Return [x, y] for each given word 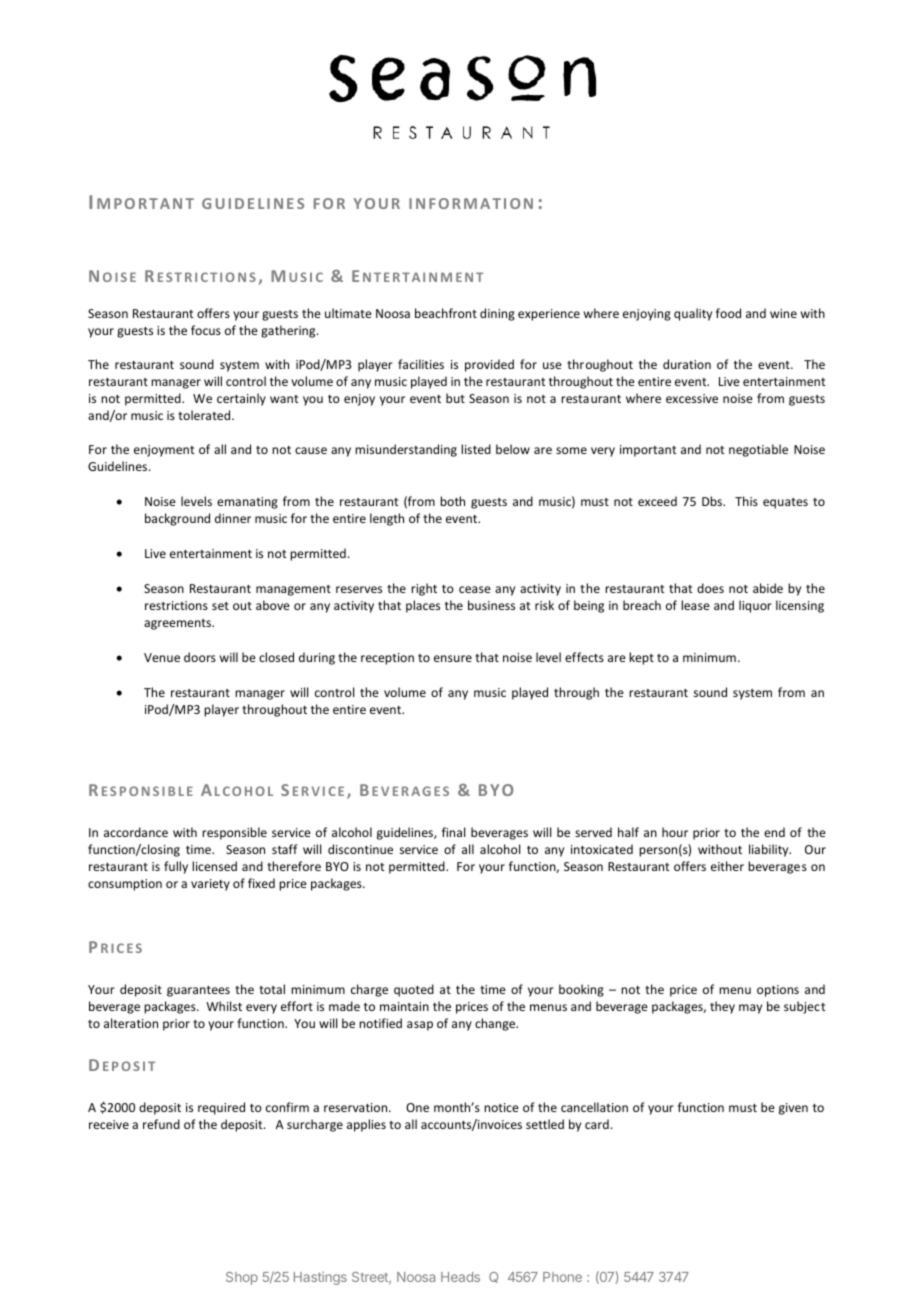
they [722, 1007]
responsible [234, 833]
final [453, 832]
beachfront [446, 313]
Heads [460, 1277]
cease [475, 589]
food [728, 313]
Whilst [224, 1006]
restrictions [176, 605]
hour [675, 832]
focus [206, 330]
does [710, 588]
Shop [242, 1278]
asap [420, 1026]
